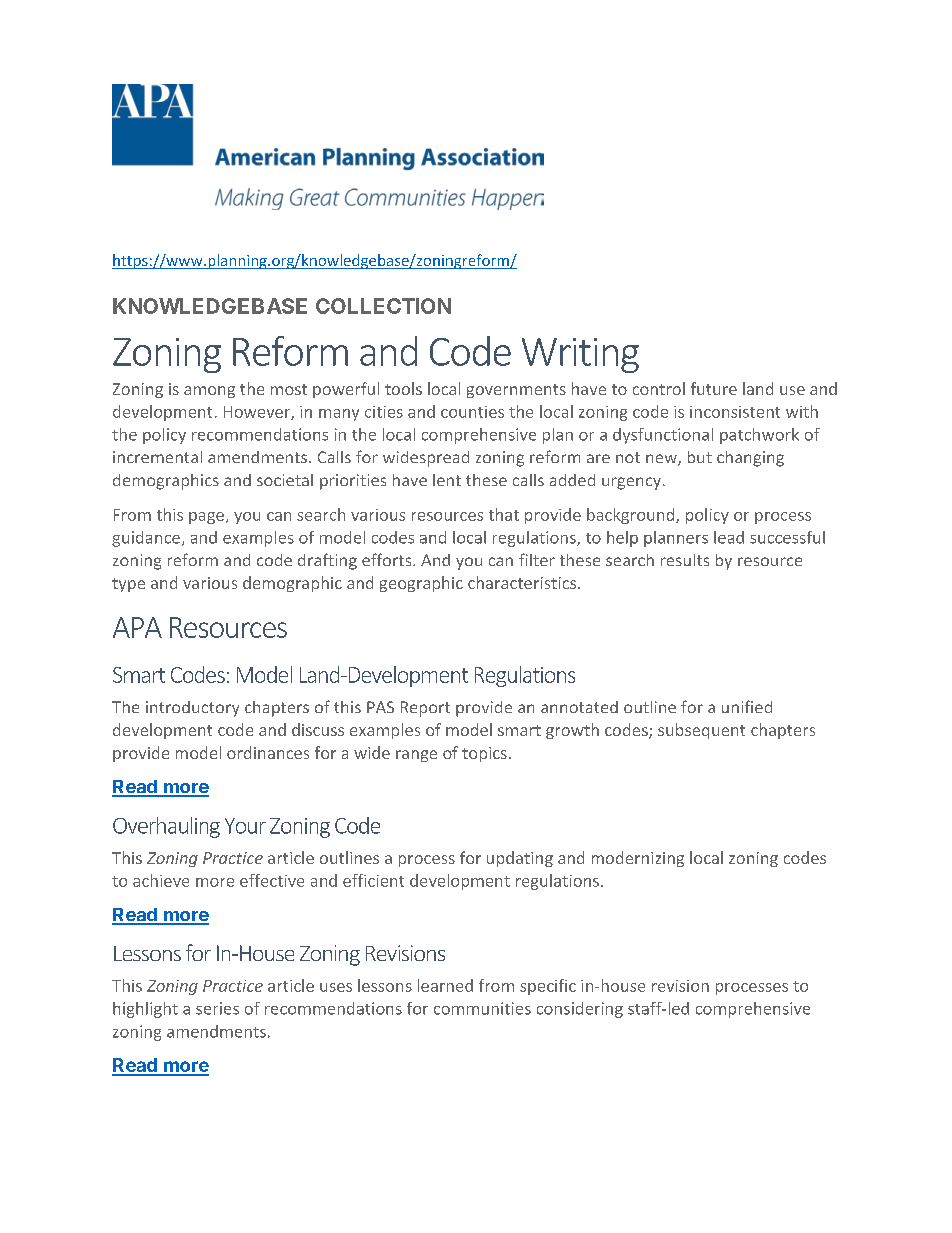 Image resolution: width=952 pixels, height=1233 pixels. I want to click on COLLECTION, so click(383, 306).
